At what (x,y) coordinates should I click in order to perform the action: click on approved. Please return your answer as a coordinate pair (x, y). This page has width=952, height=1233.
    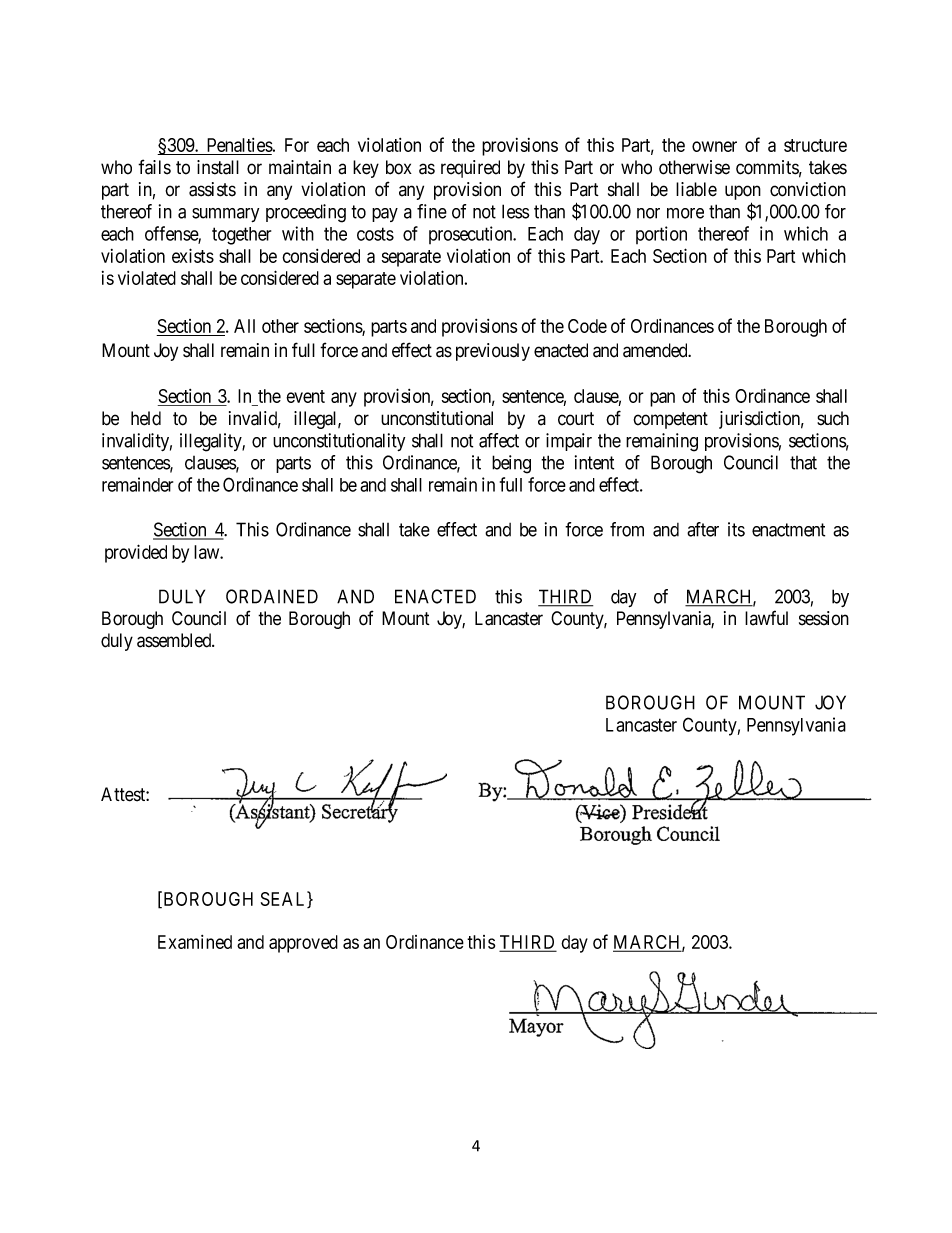
    Looking at the image, I should click on (303, 944).
